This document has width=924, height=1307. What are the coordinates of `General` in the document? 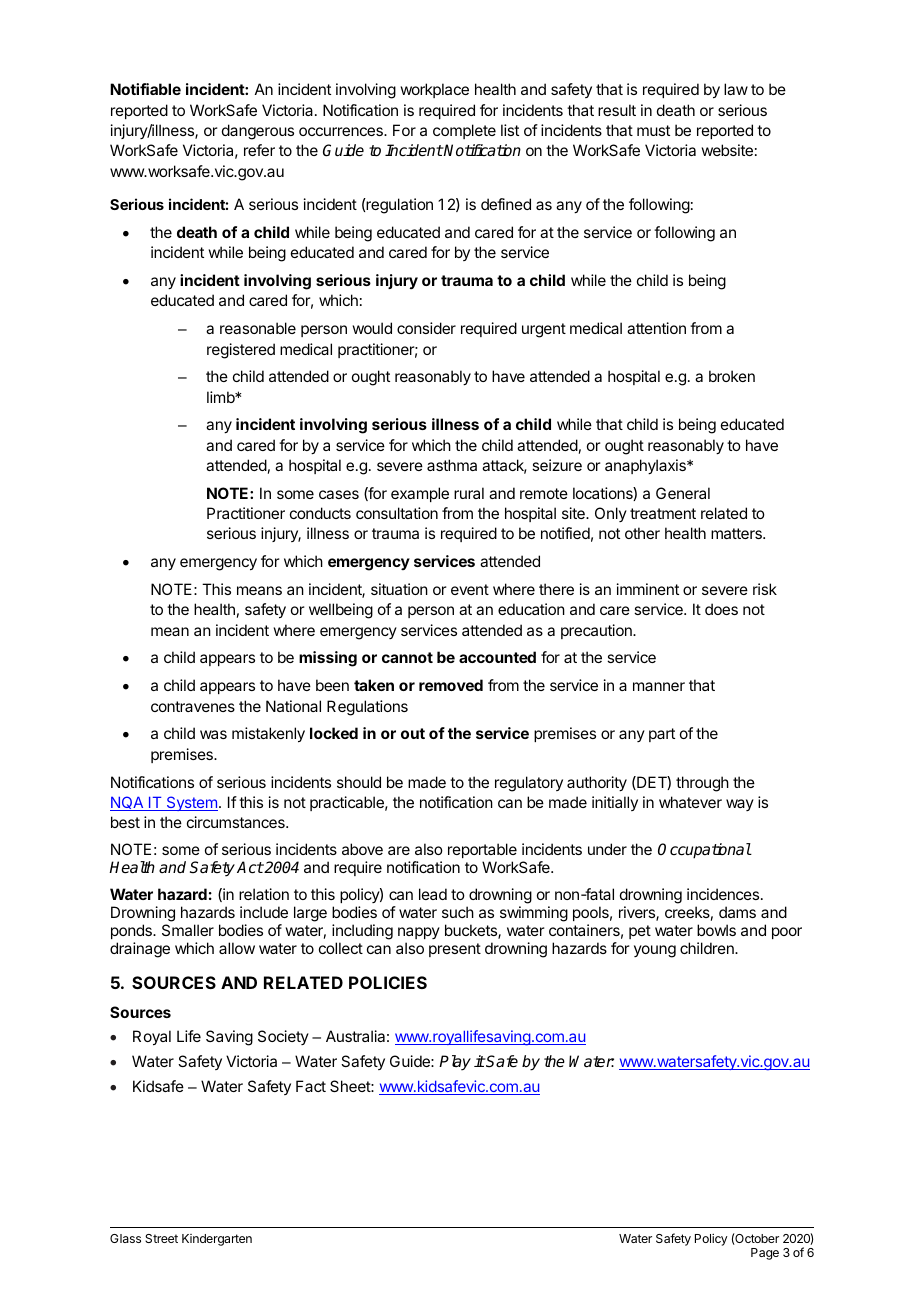 It's located at (683, 493).
